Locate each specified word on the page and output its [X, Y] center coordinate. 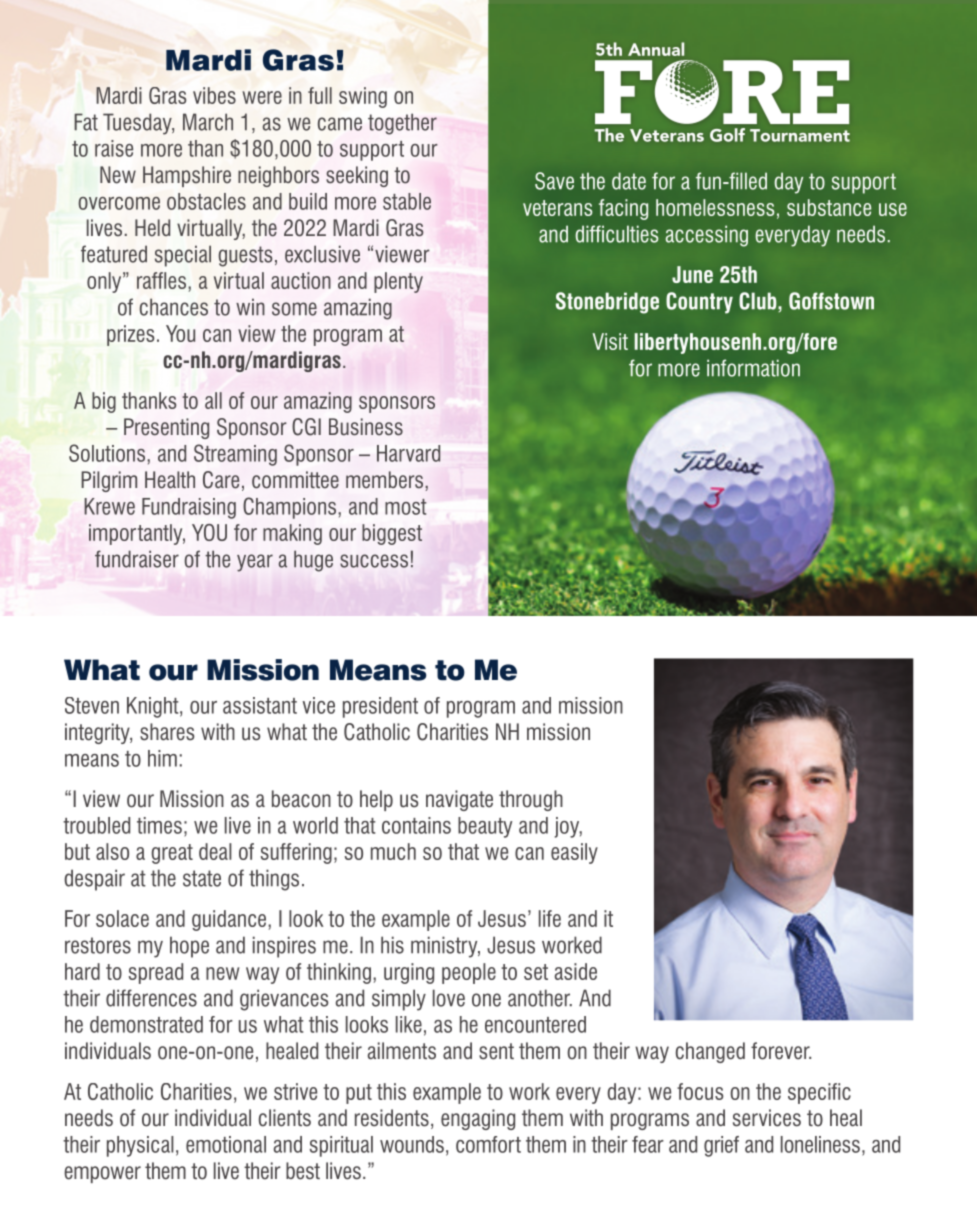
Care [221, 480]
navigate [459, 800]
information [753, 368]
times [159, 825]
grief [721, 1146]
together [402, 124]
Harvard [408, 453]
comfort [488, 1144]
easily [574, 853]
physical [140, 1146]
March [208, 122]
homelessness [715, 207]
